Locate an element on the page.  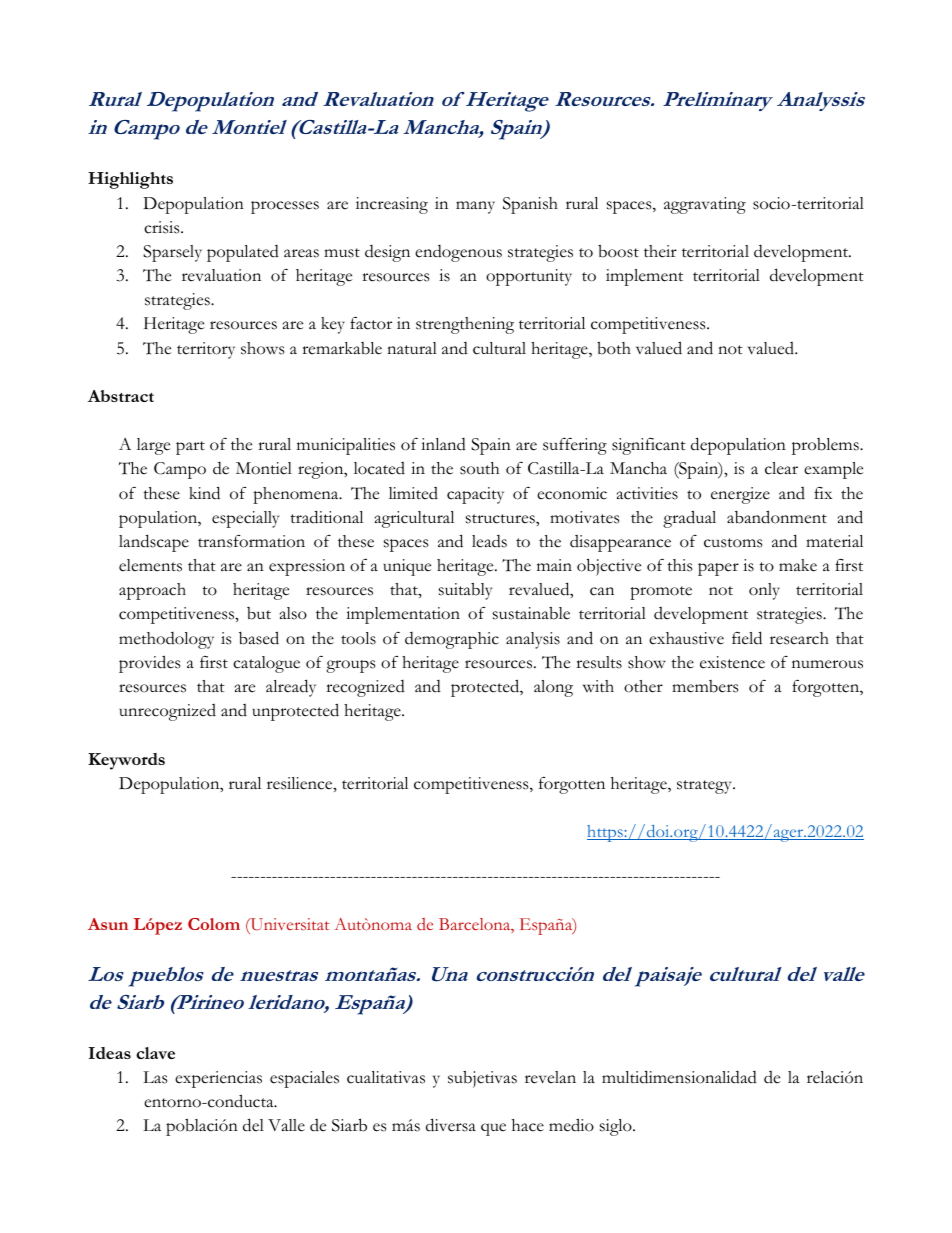
aggravating is located at coordinates (705, 205).
